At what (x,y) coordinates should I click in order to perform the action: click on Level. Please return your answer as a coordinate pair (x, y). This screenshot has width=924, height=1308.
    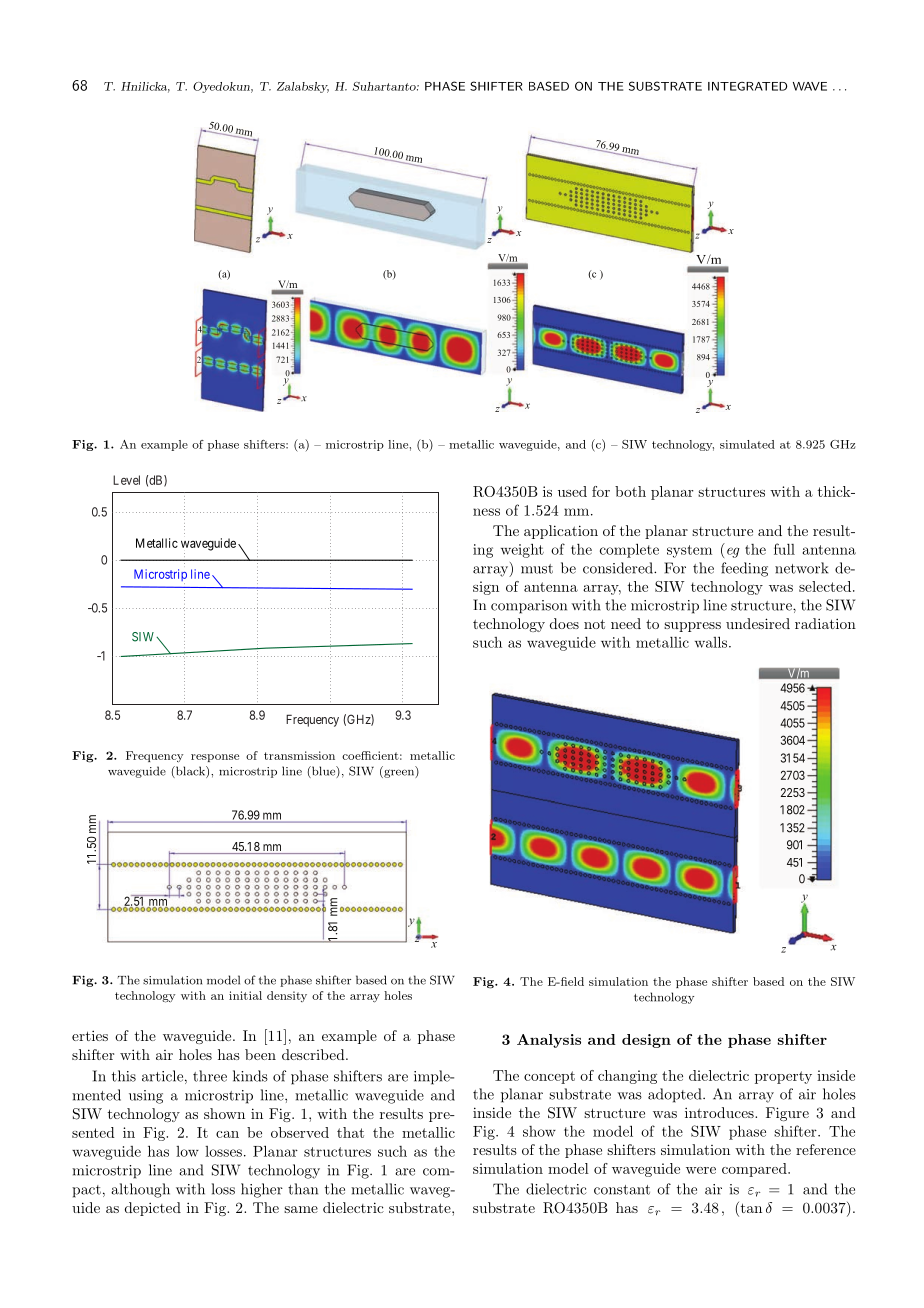
    Looking at the image, I should click on (126, 480).
